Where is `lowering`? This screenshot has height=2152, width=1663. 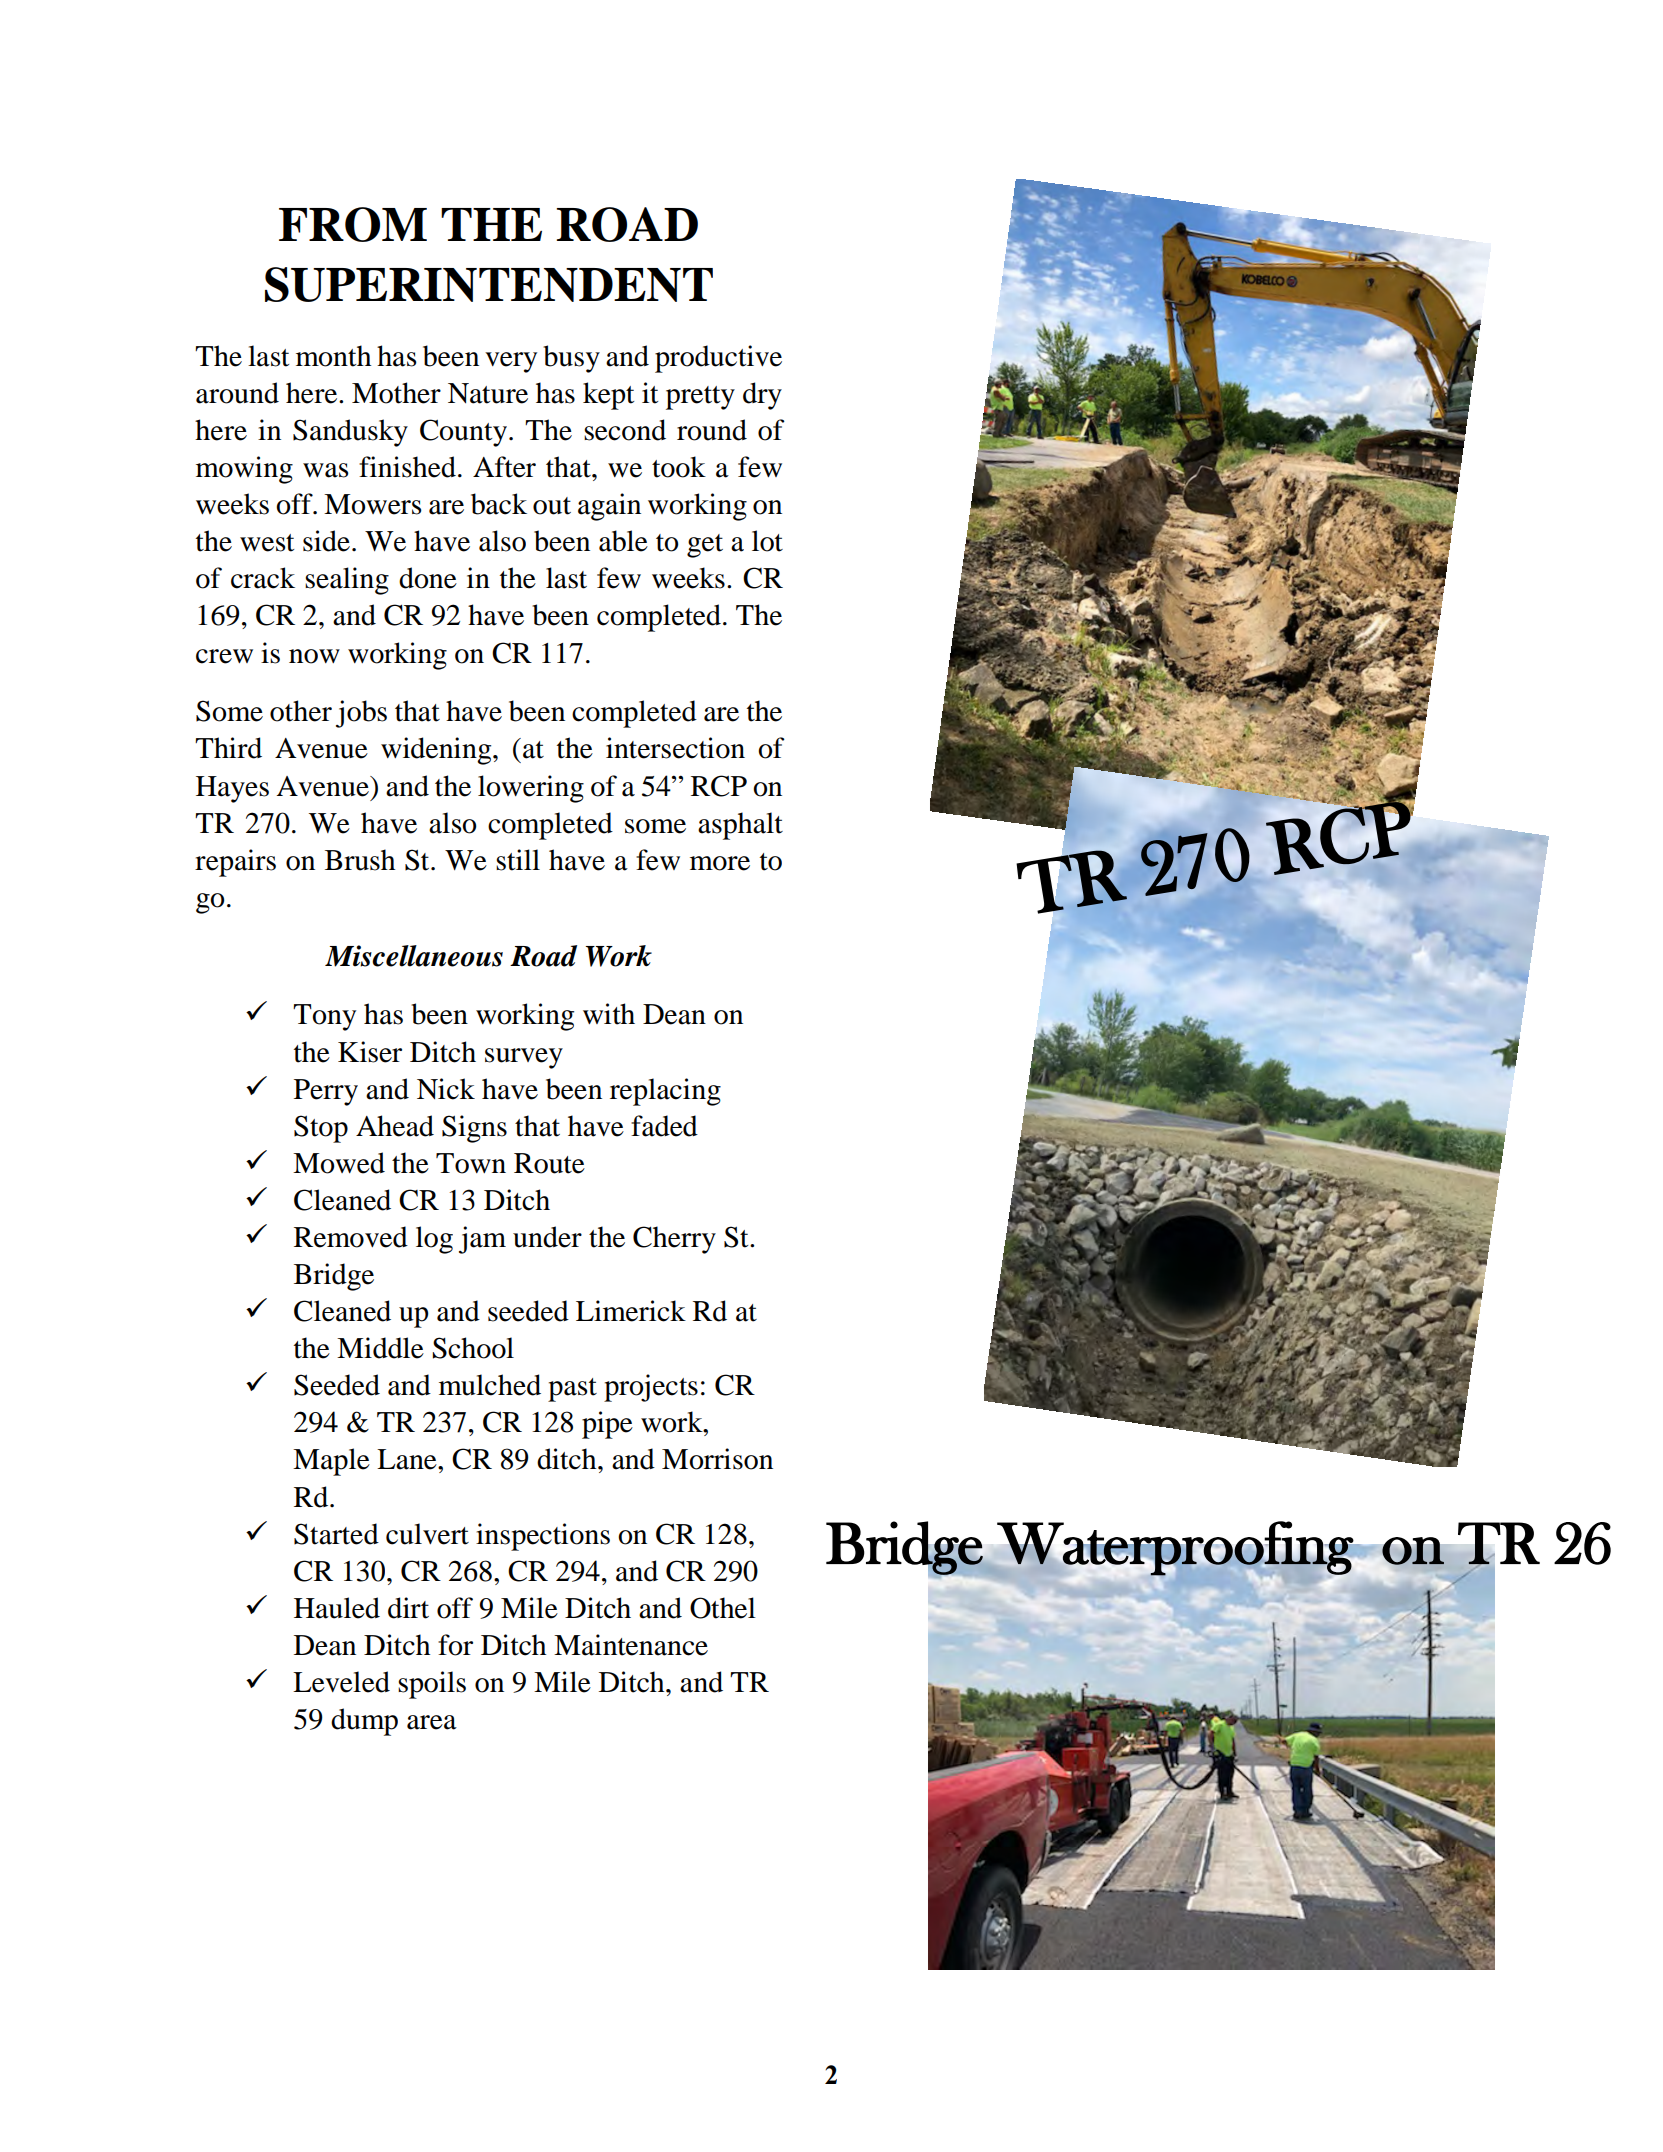
lowering is located at coordinates (531, 789).
